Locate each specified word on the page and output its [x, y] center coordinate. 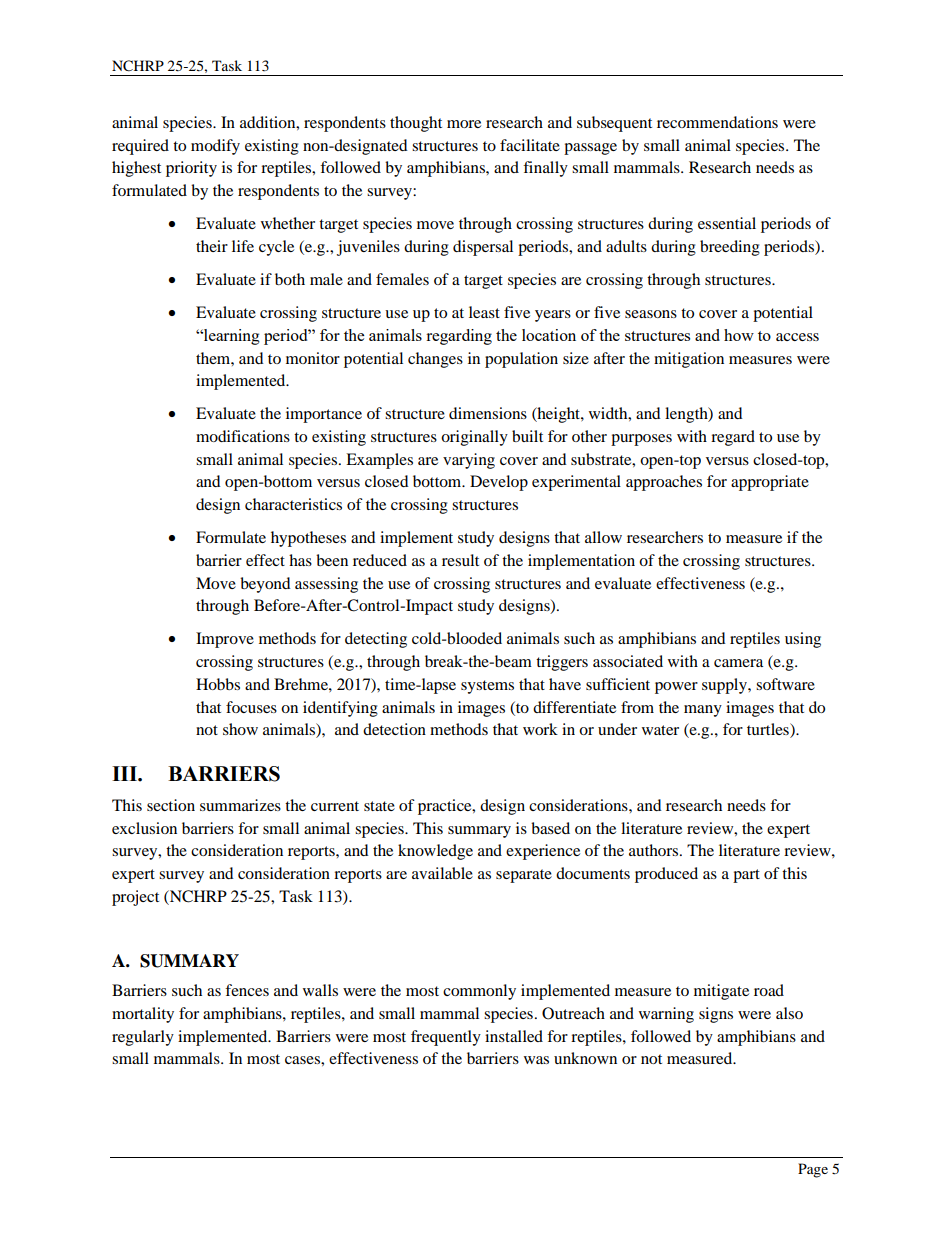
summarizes [240, 805]
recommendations [717, 122]
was [536, 1060]
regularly [143, 1038]
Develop [499, 483]
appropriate [770, 483]
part [746, 876]
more [464, 124]
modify [215, 147]
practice [446, 807]
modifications [243, 436]
